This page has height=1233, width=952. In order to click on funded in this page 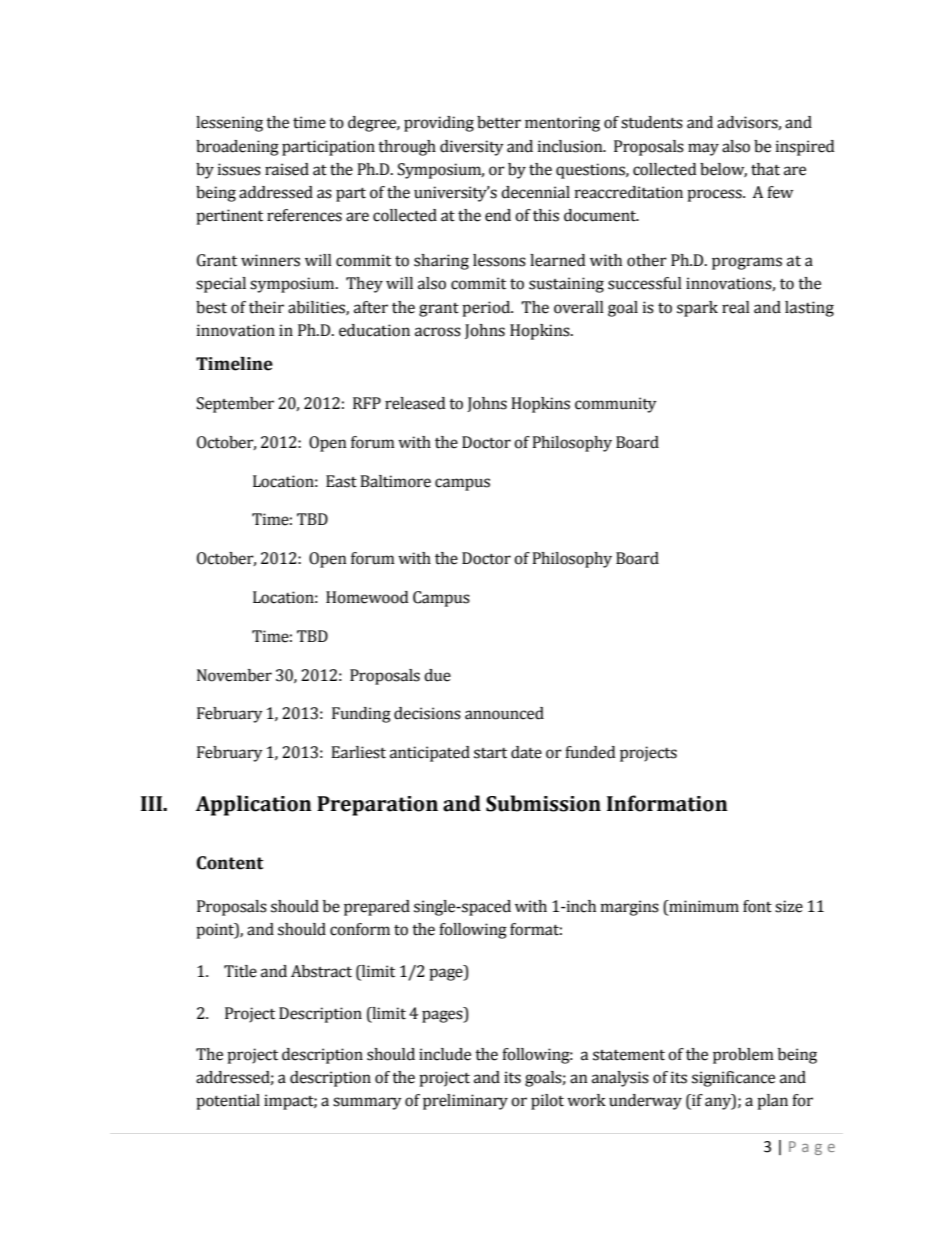, I will do `click(590, 752)`.
